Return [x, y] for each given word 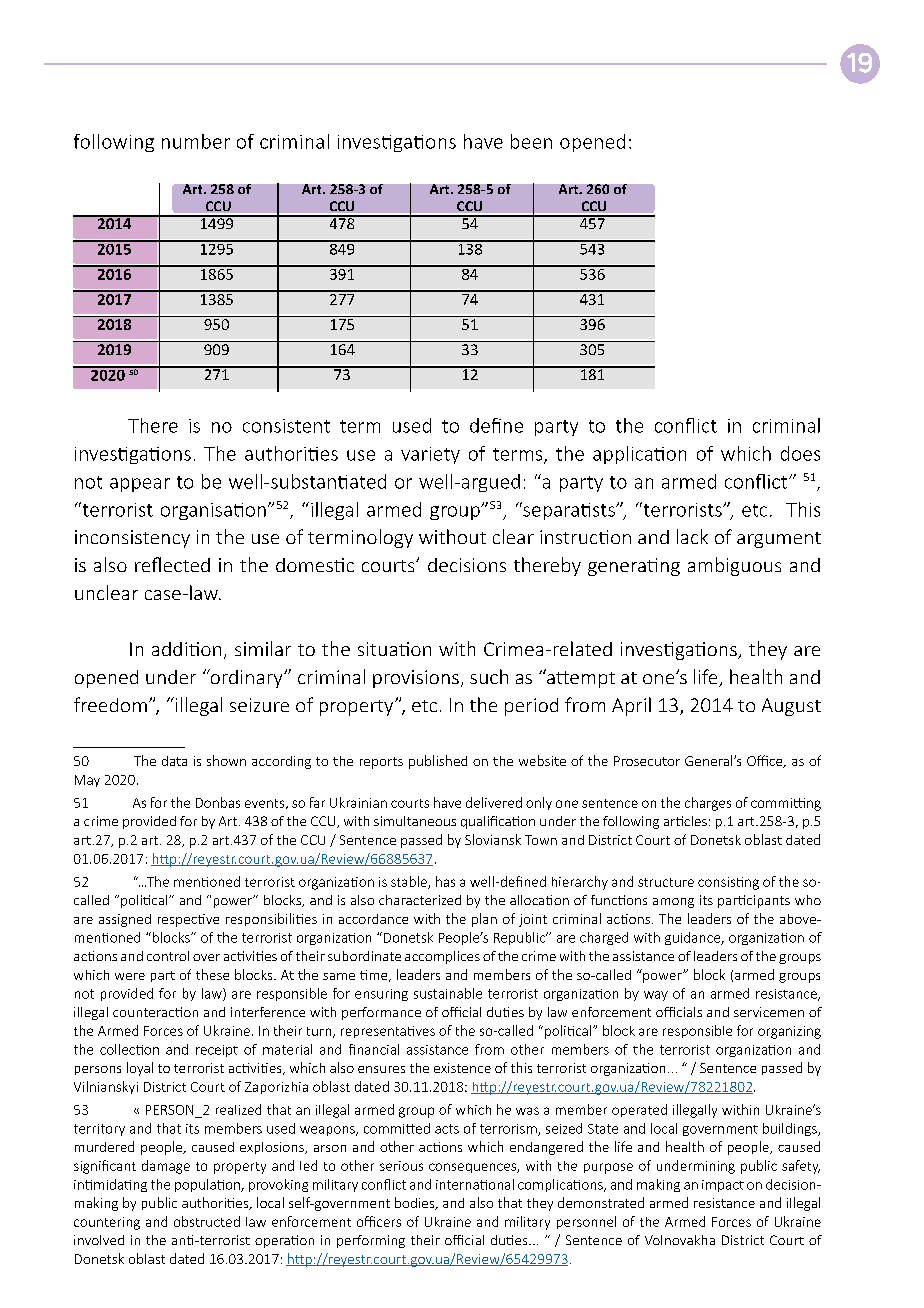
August [791, 707]
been [531, 141]
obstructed [207, 1221]
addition [186, 649]
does [800, 453]
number [196, 141]
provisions [416, 679]
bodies [416, 1203]
